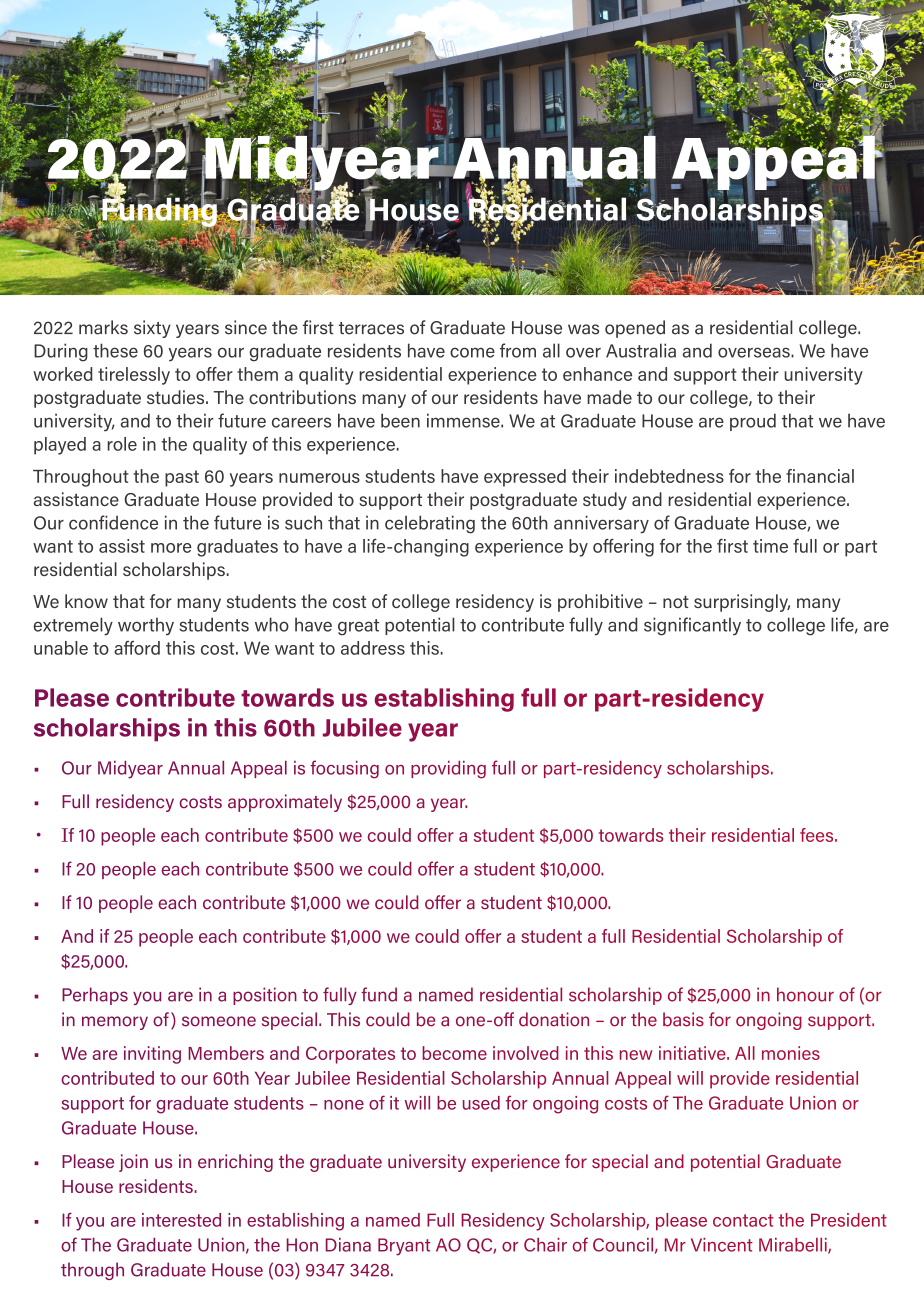 This screenshot has width=924, height=1308. I want to click on from, so click(518, 350).
